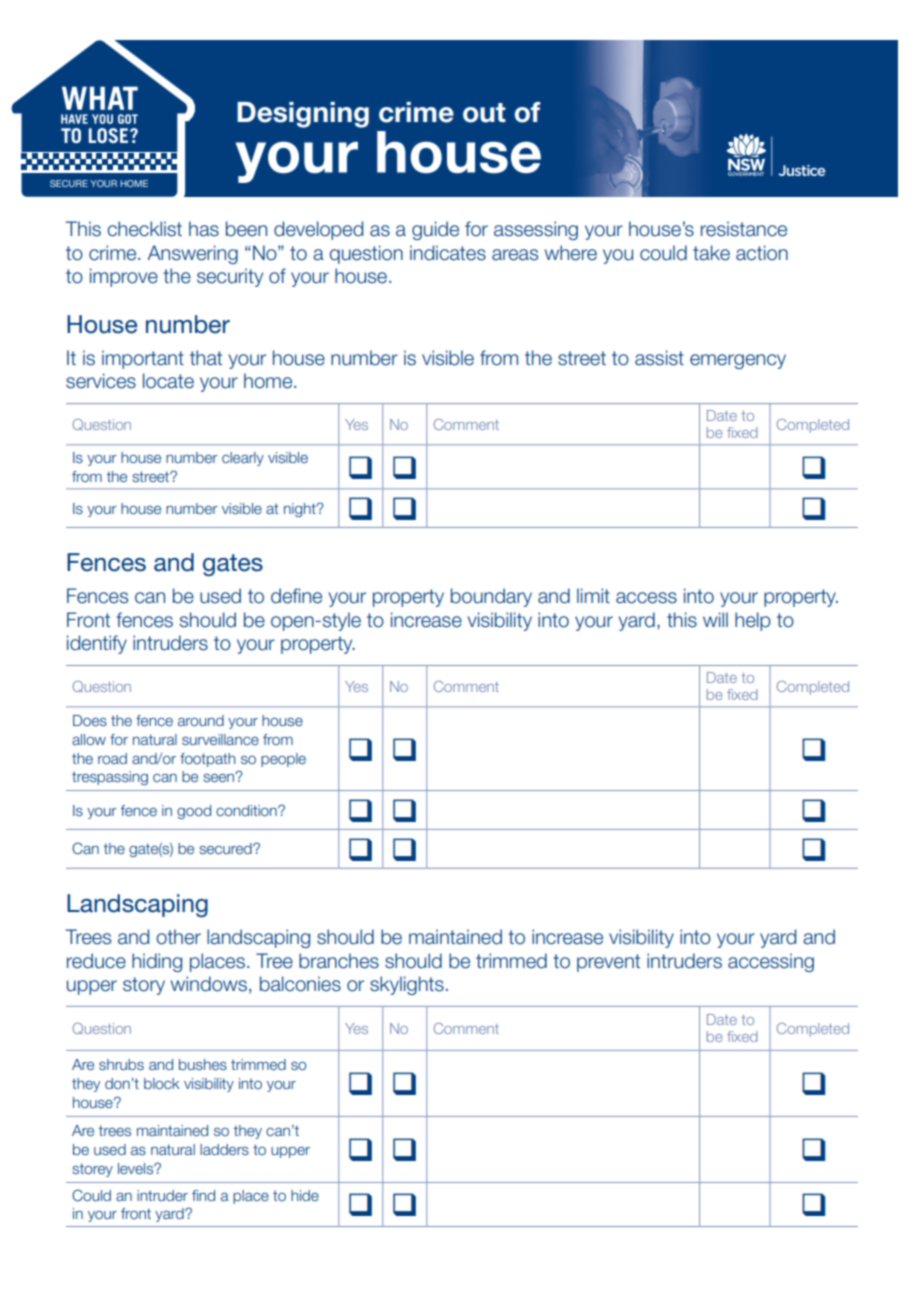 Image resolution: width=924 pixels, height=1308 pixels. Describe the element at coordinates (97, 644) in the screenshot. I see `identify` at that location.
